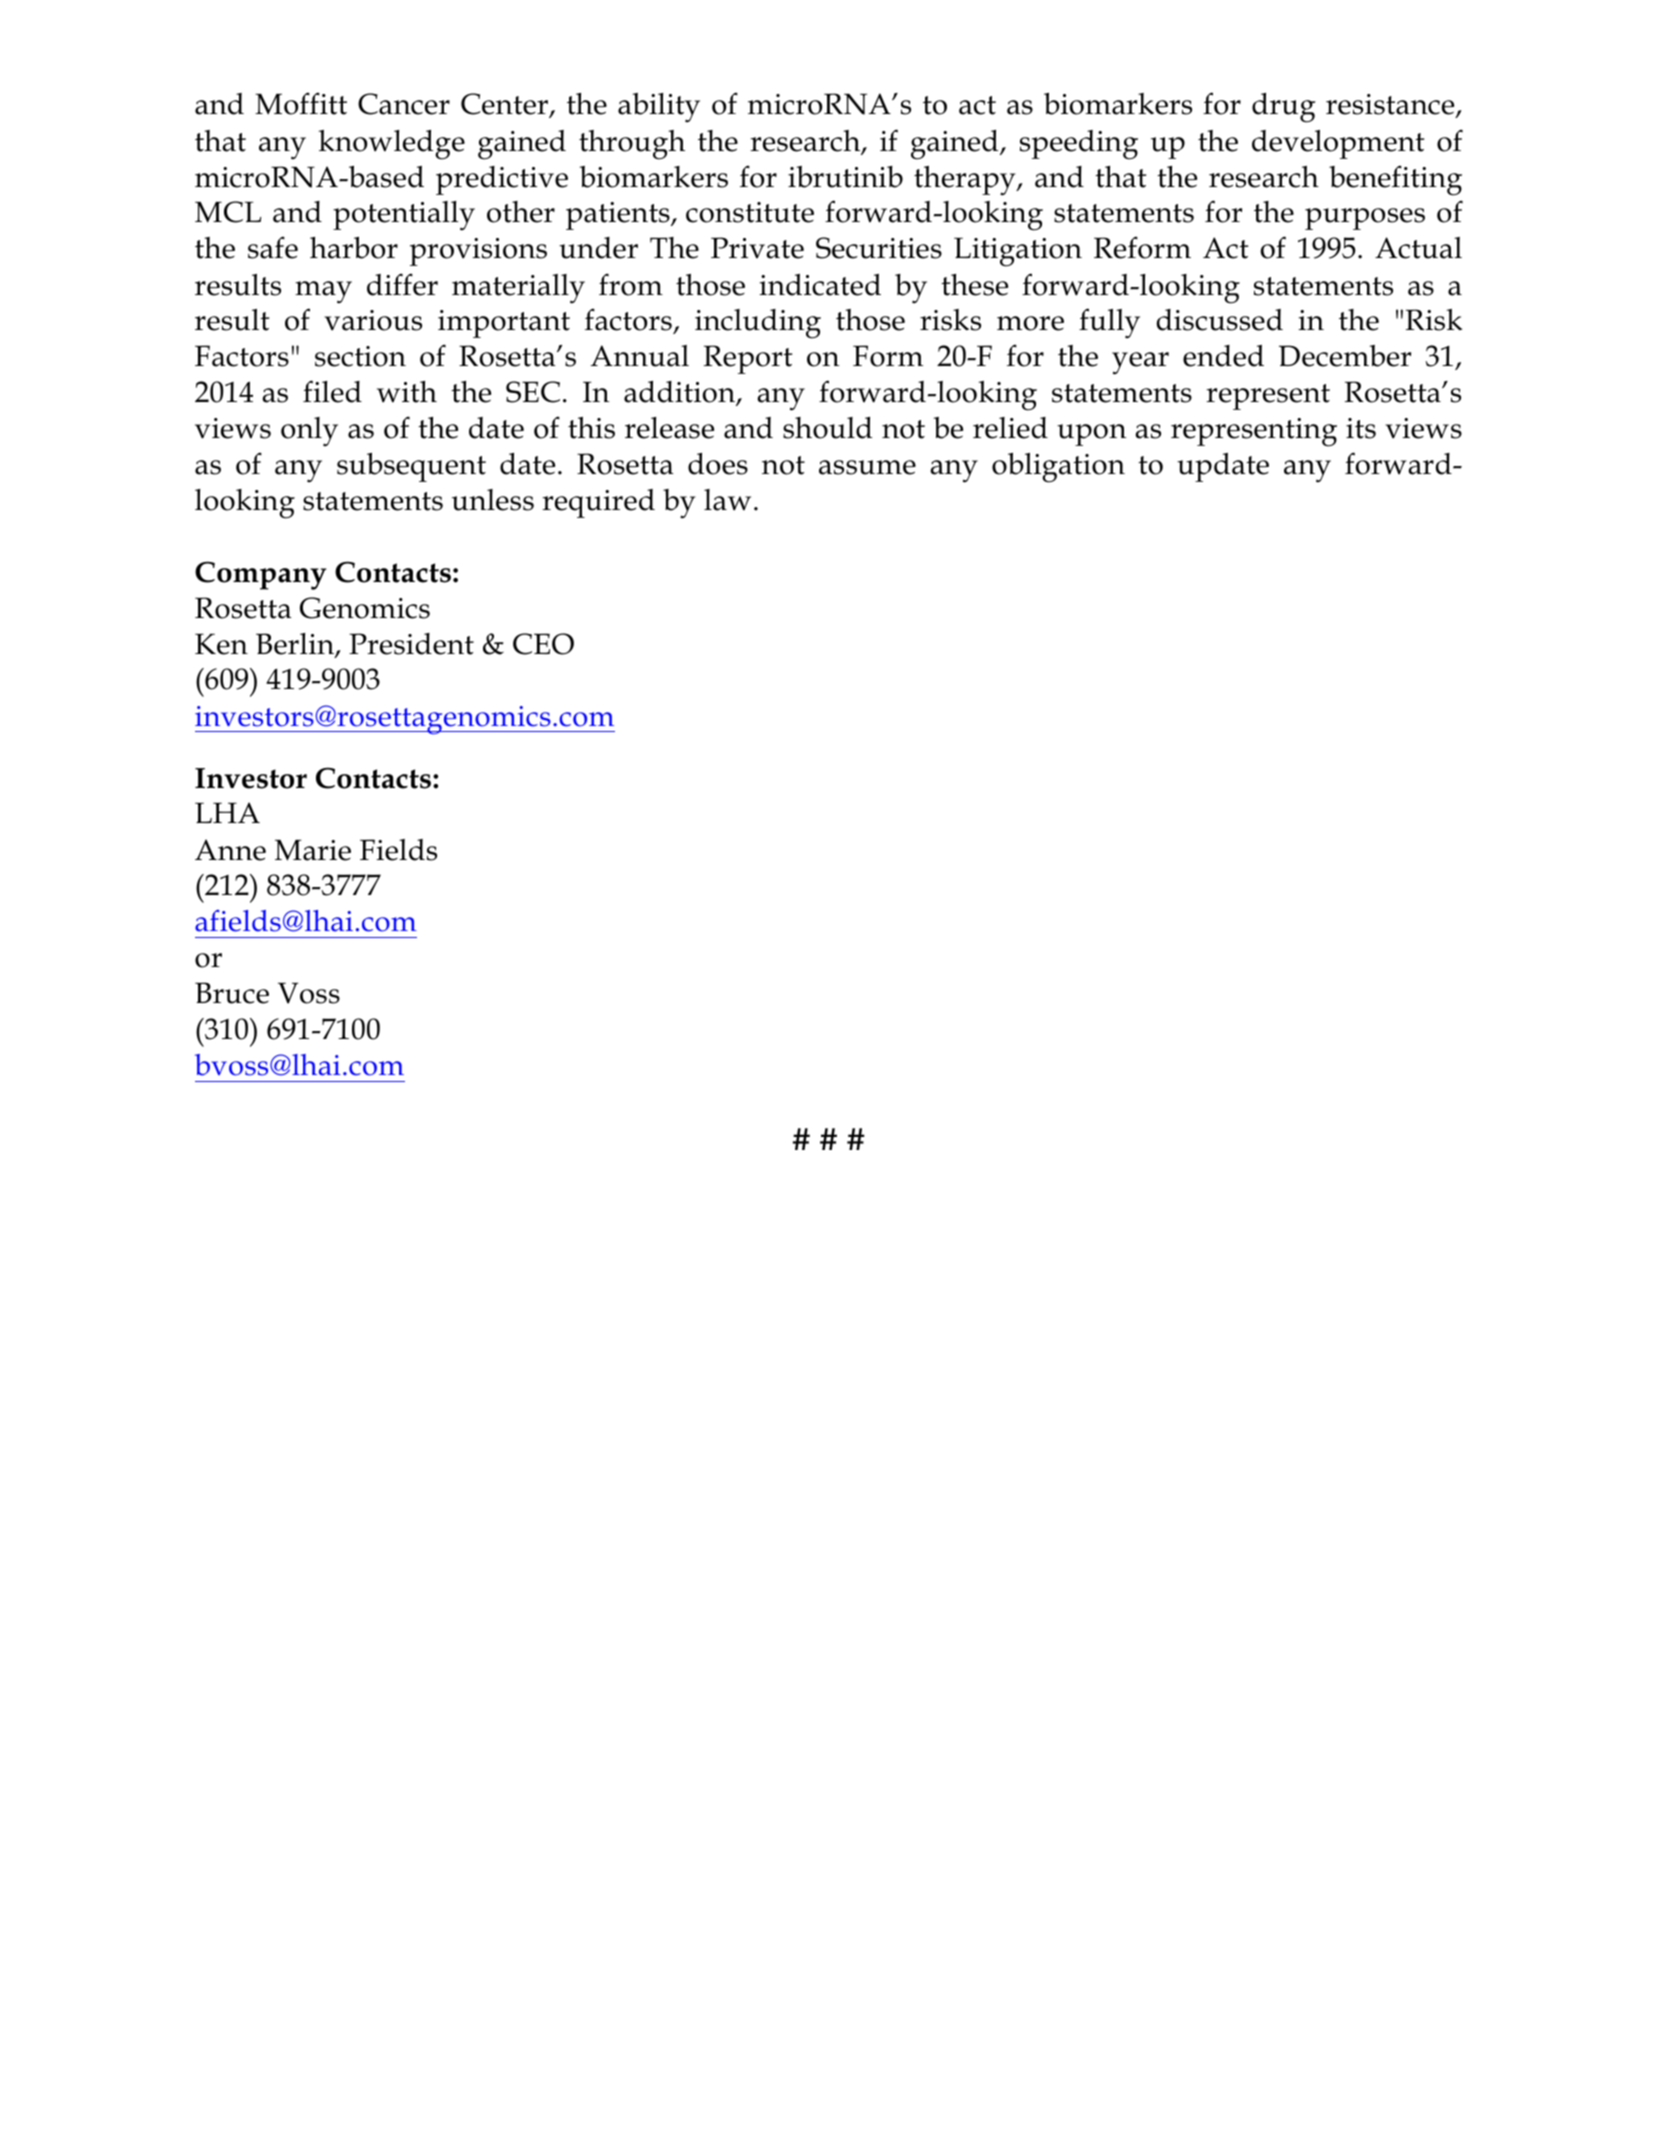  I want to click on drug, so click(1284, 108).
